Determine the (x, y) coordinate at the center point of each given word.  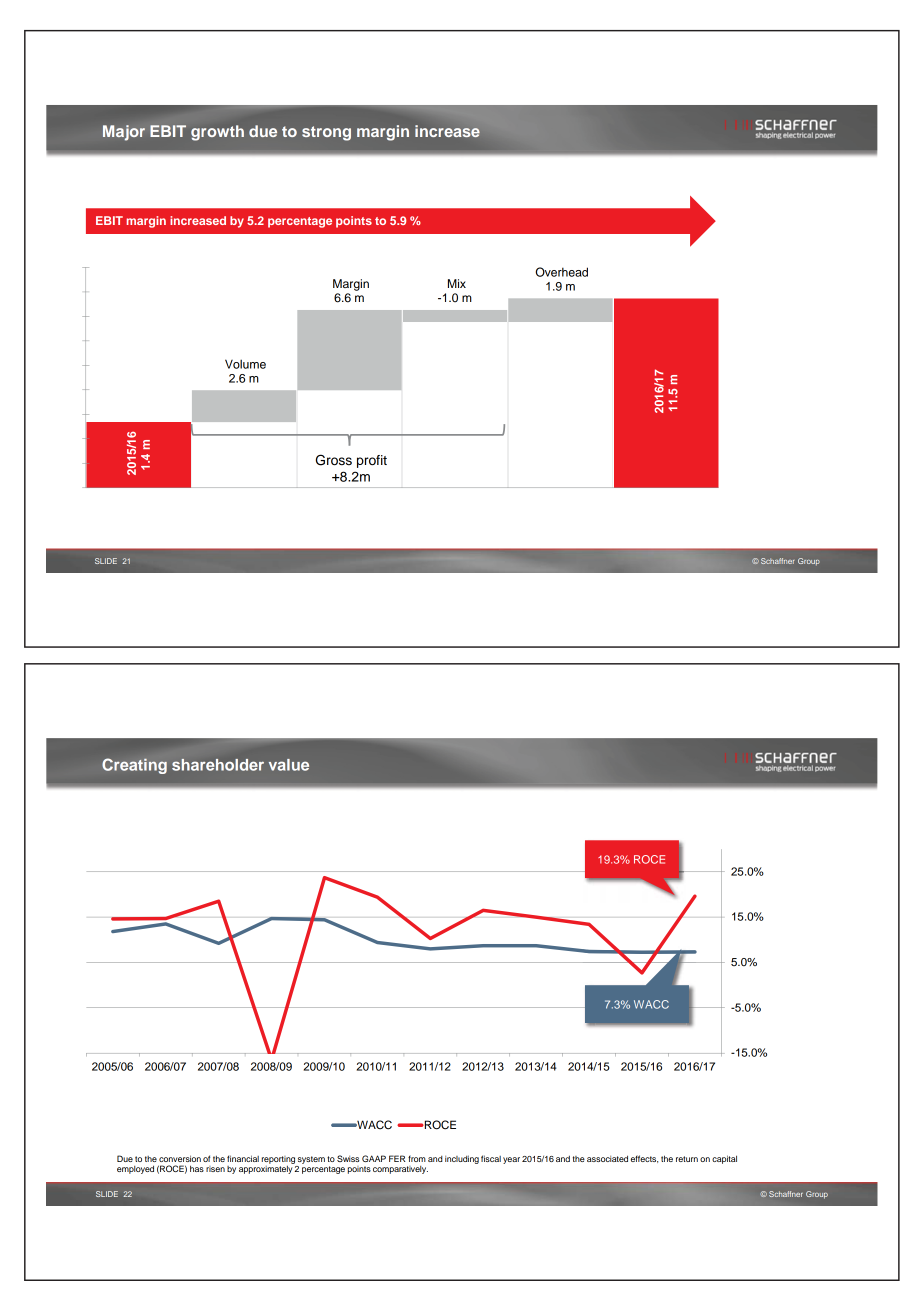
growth (217, 133)
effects (644, 1159)
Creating (134, 766)
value (289, 765)
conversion (180, 1158)
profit (372, 461)
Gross (334, 460)
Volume (245, 364)
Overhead (562, 272)
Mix (457, 283)
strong (326, 133)
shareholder (218, 765)
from (417, 1158)
